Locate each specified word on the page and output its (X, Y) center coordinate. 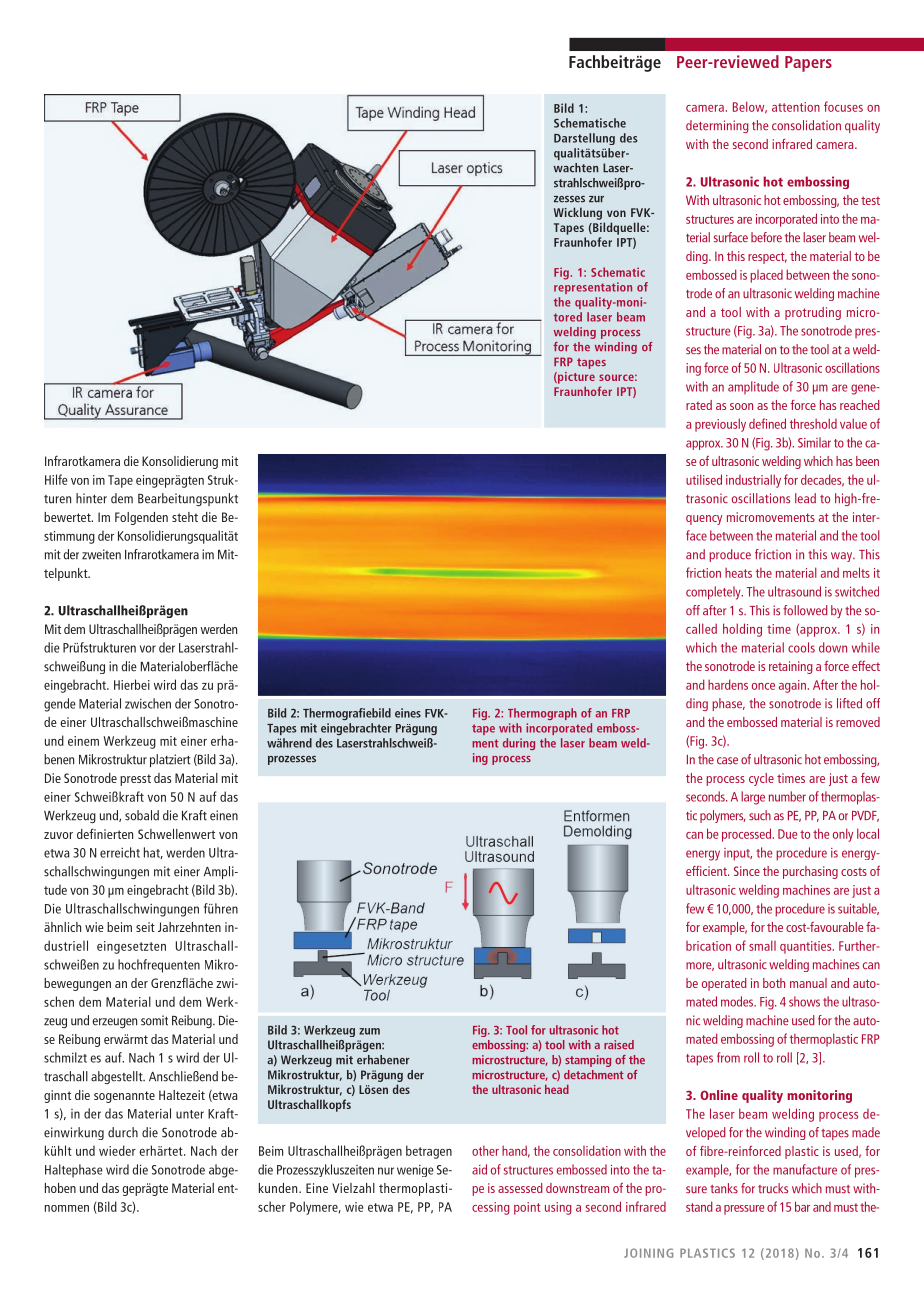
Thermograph (542, 714)
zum (369, 1031)
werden (218, 629)
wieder (117, 1150)
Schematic (618, 272)
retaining (791, 667)
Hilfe (56, 479)
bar (802, 1206)
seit (145, 927)
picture (575, 378)
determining (717, 126)
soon (741, 406)
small (762, 945)
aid (479, 1169)
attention (796, 107)
